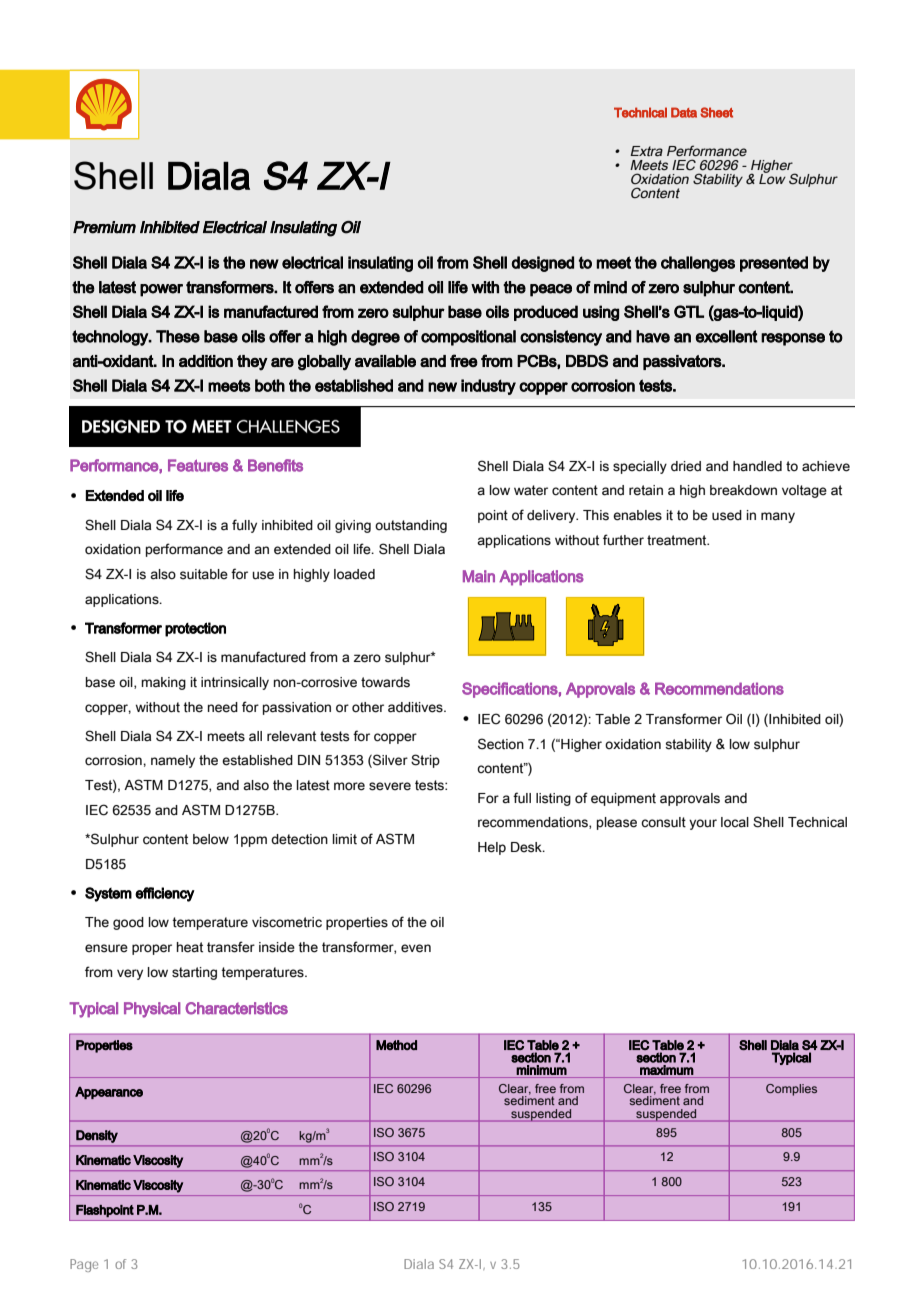  What do you see at coordinates (161, 290) in the screenshot?
I see `power` at bounding box center [161, 290].
